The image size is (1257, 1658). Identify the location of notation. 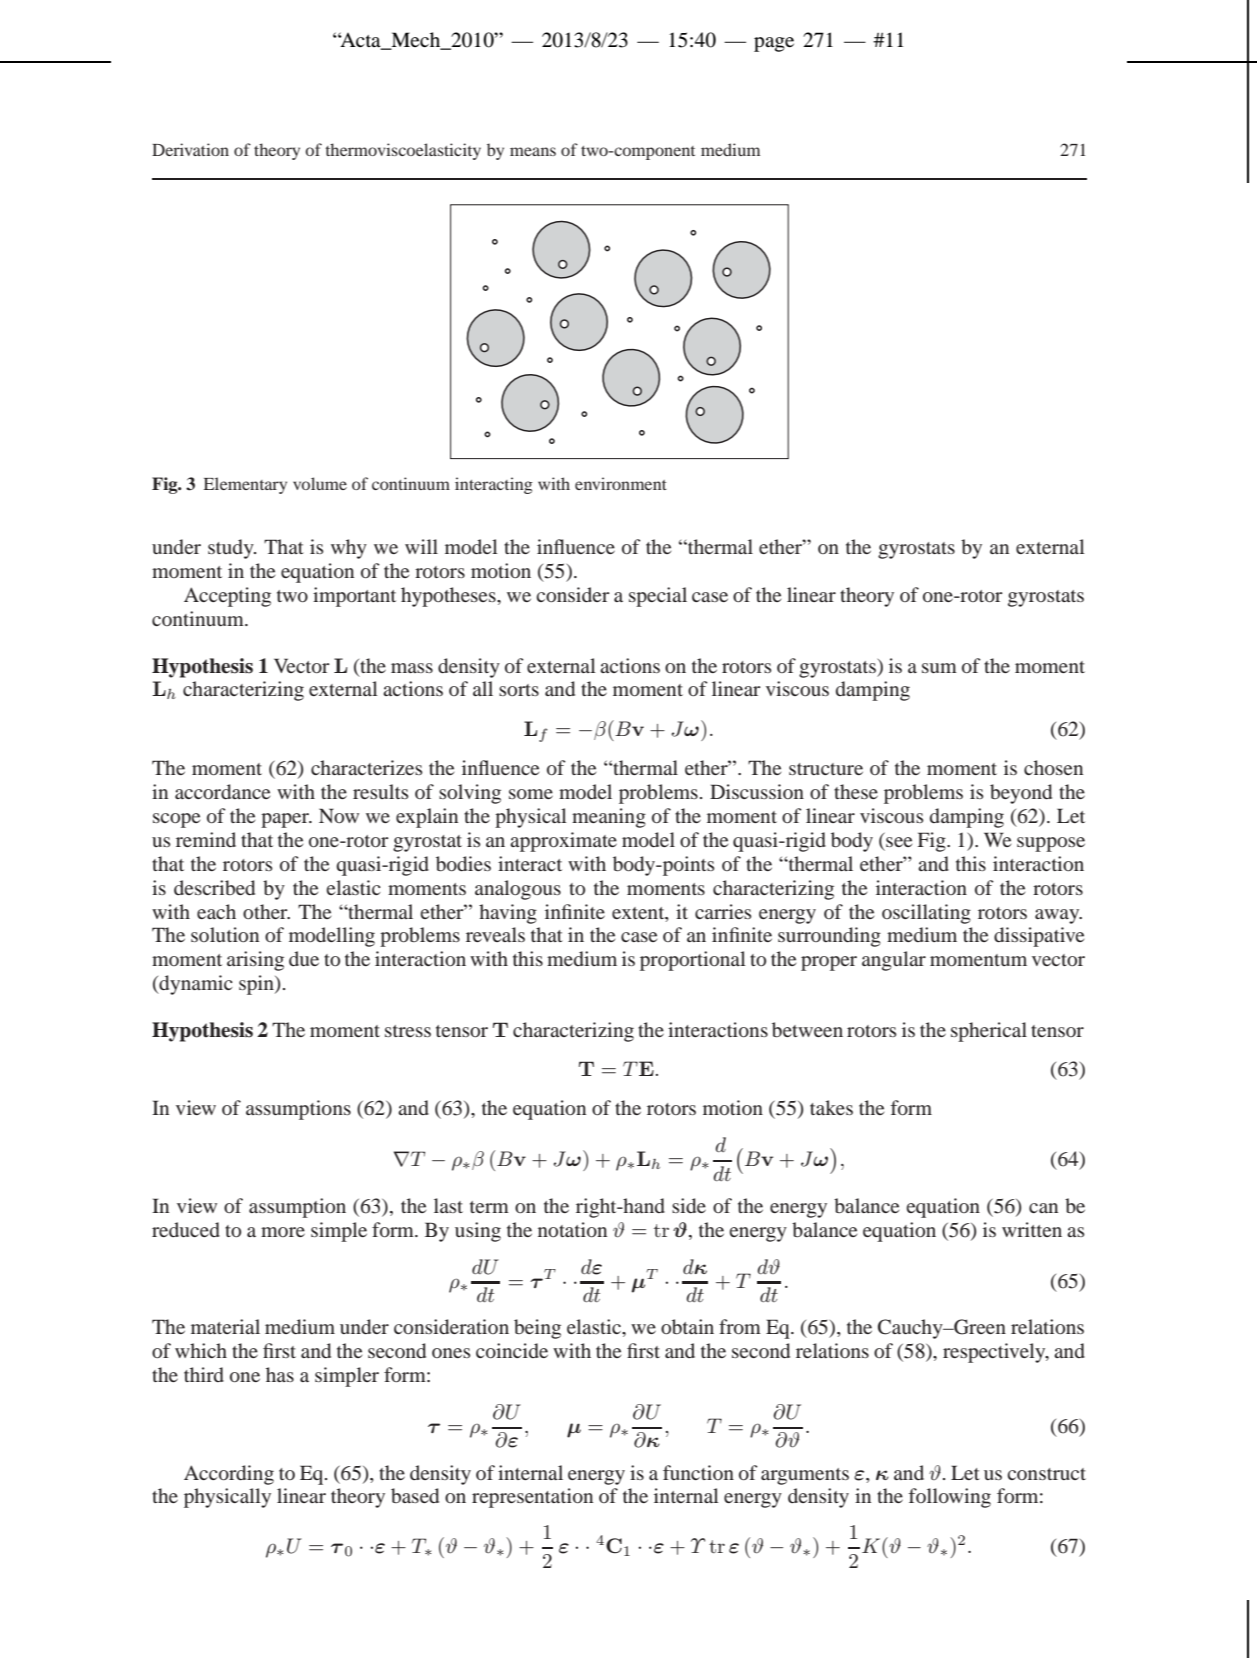
(572, 1229).
